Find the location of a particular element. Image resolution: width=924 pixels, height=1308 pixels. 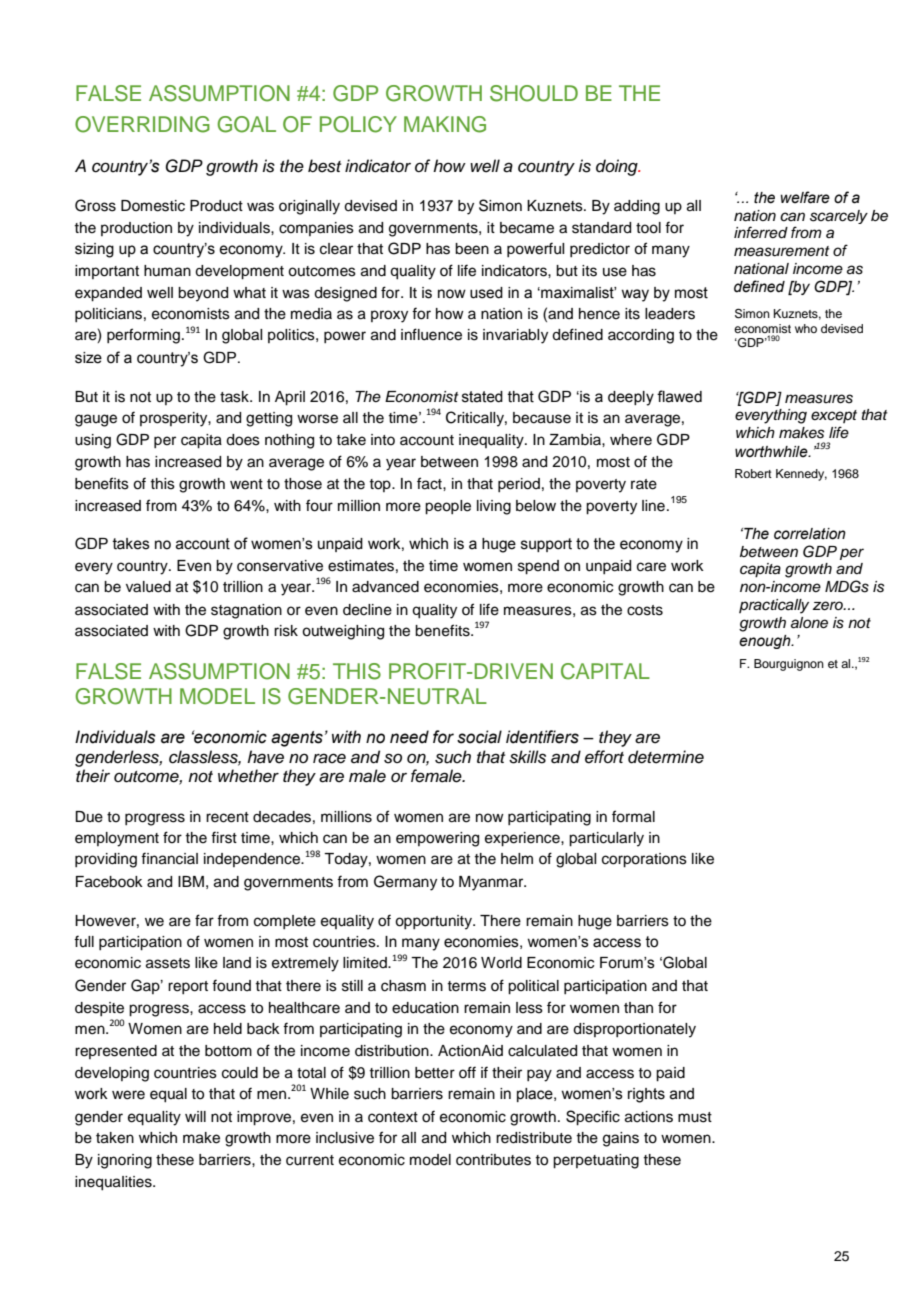

enough is located at coordinates (766, 642).
